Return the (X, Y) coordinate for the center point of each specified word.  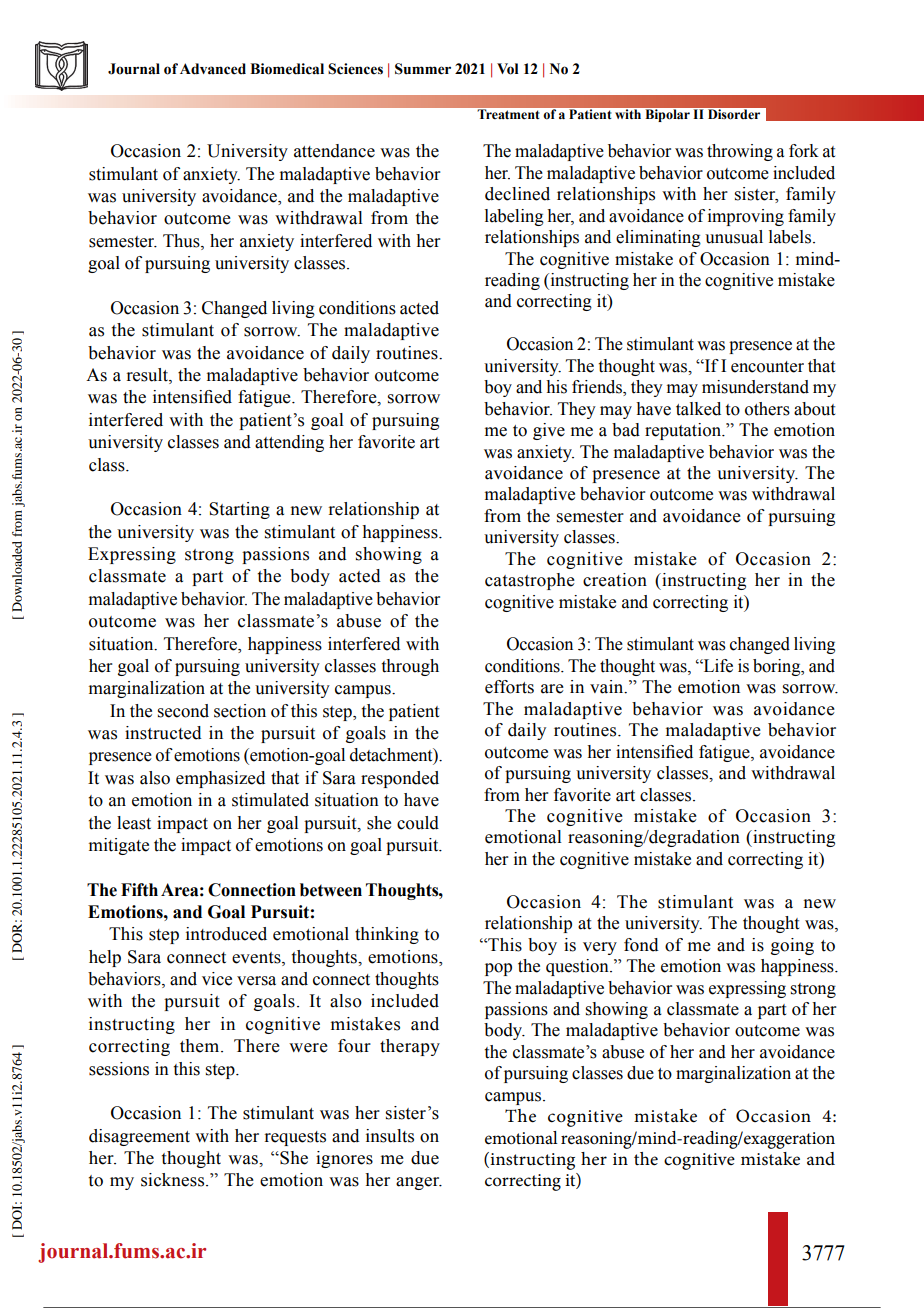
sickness (174, 1180)
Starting (239, 510)
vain (608, 687)
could (418, 823)
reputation (684, 431)
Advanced (213, 69)
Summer (423, 69)
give (549, 431)
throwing (740, 152)
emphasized (220, 779)
